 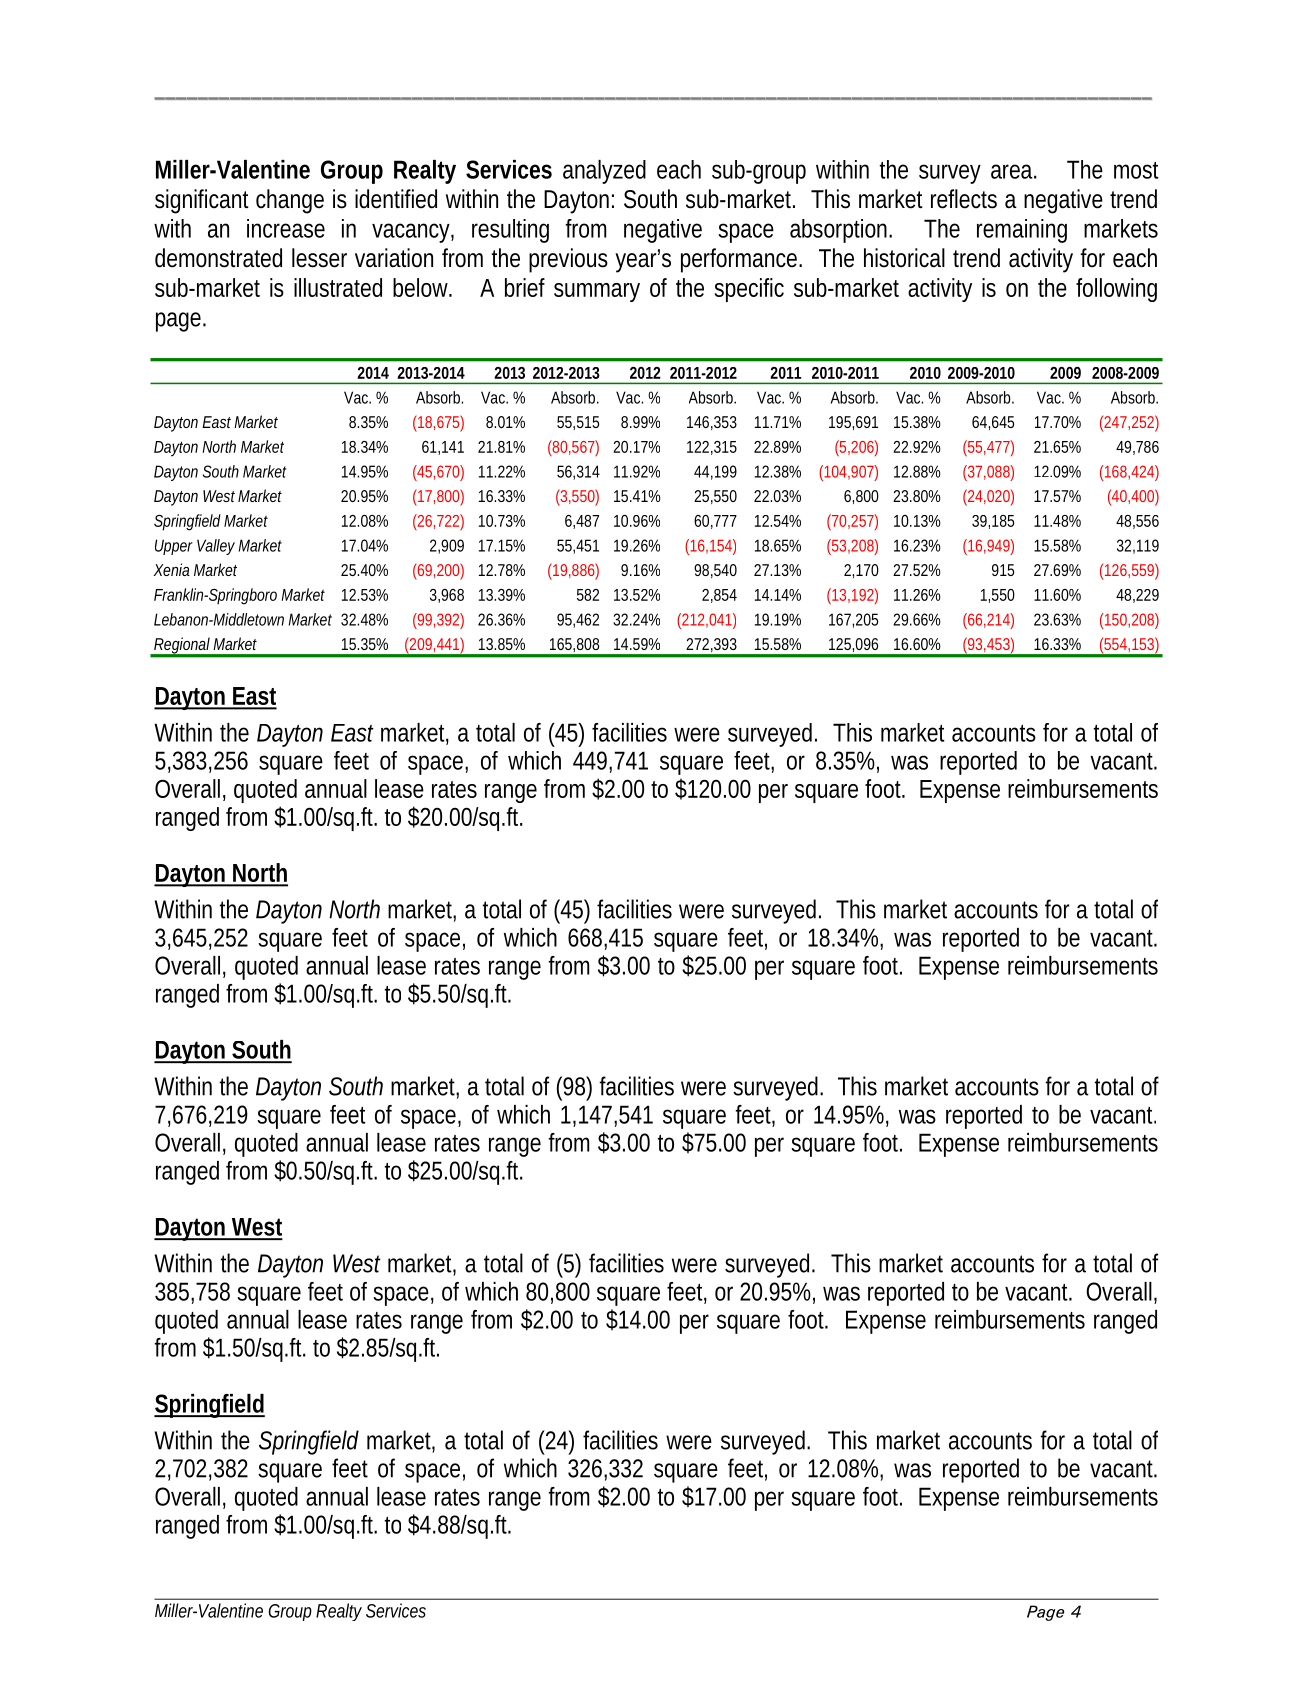 I want to click on specific, so click(x=749, y=290).
